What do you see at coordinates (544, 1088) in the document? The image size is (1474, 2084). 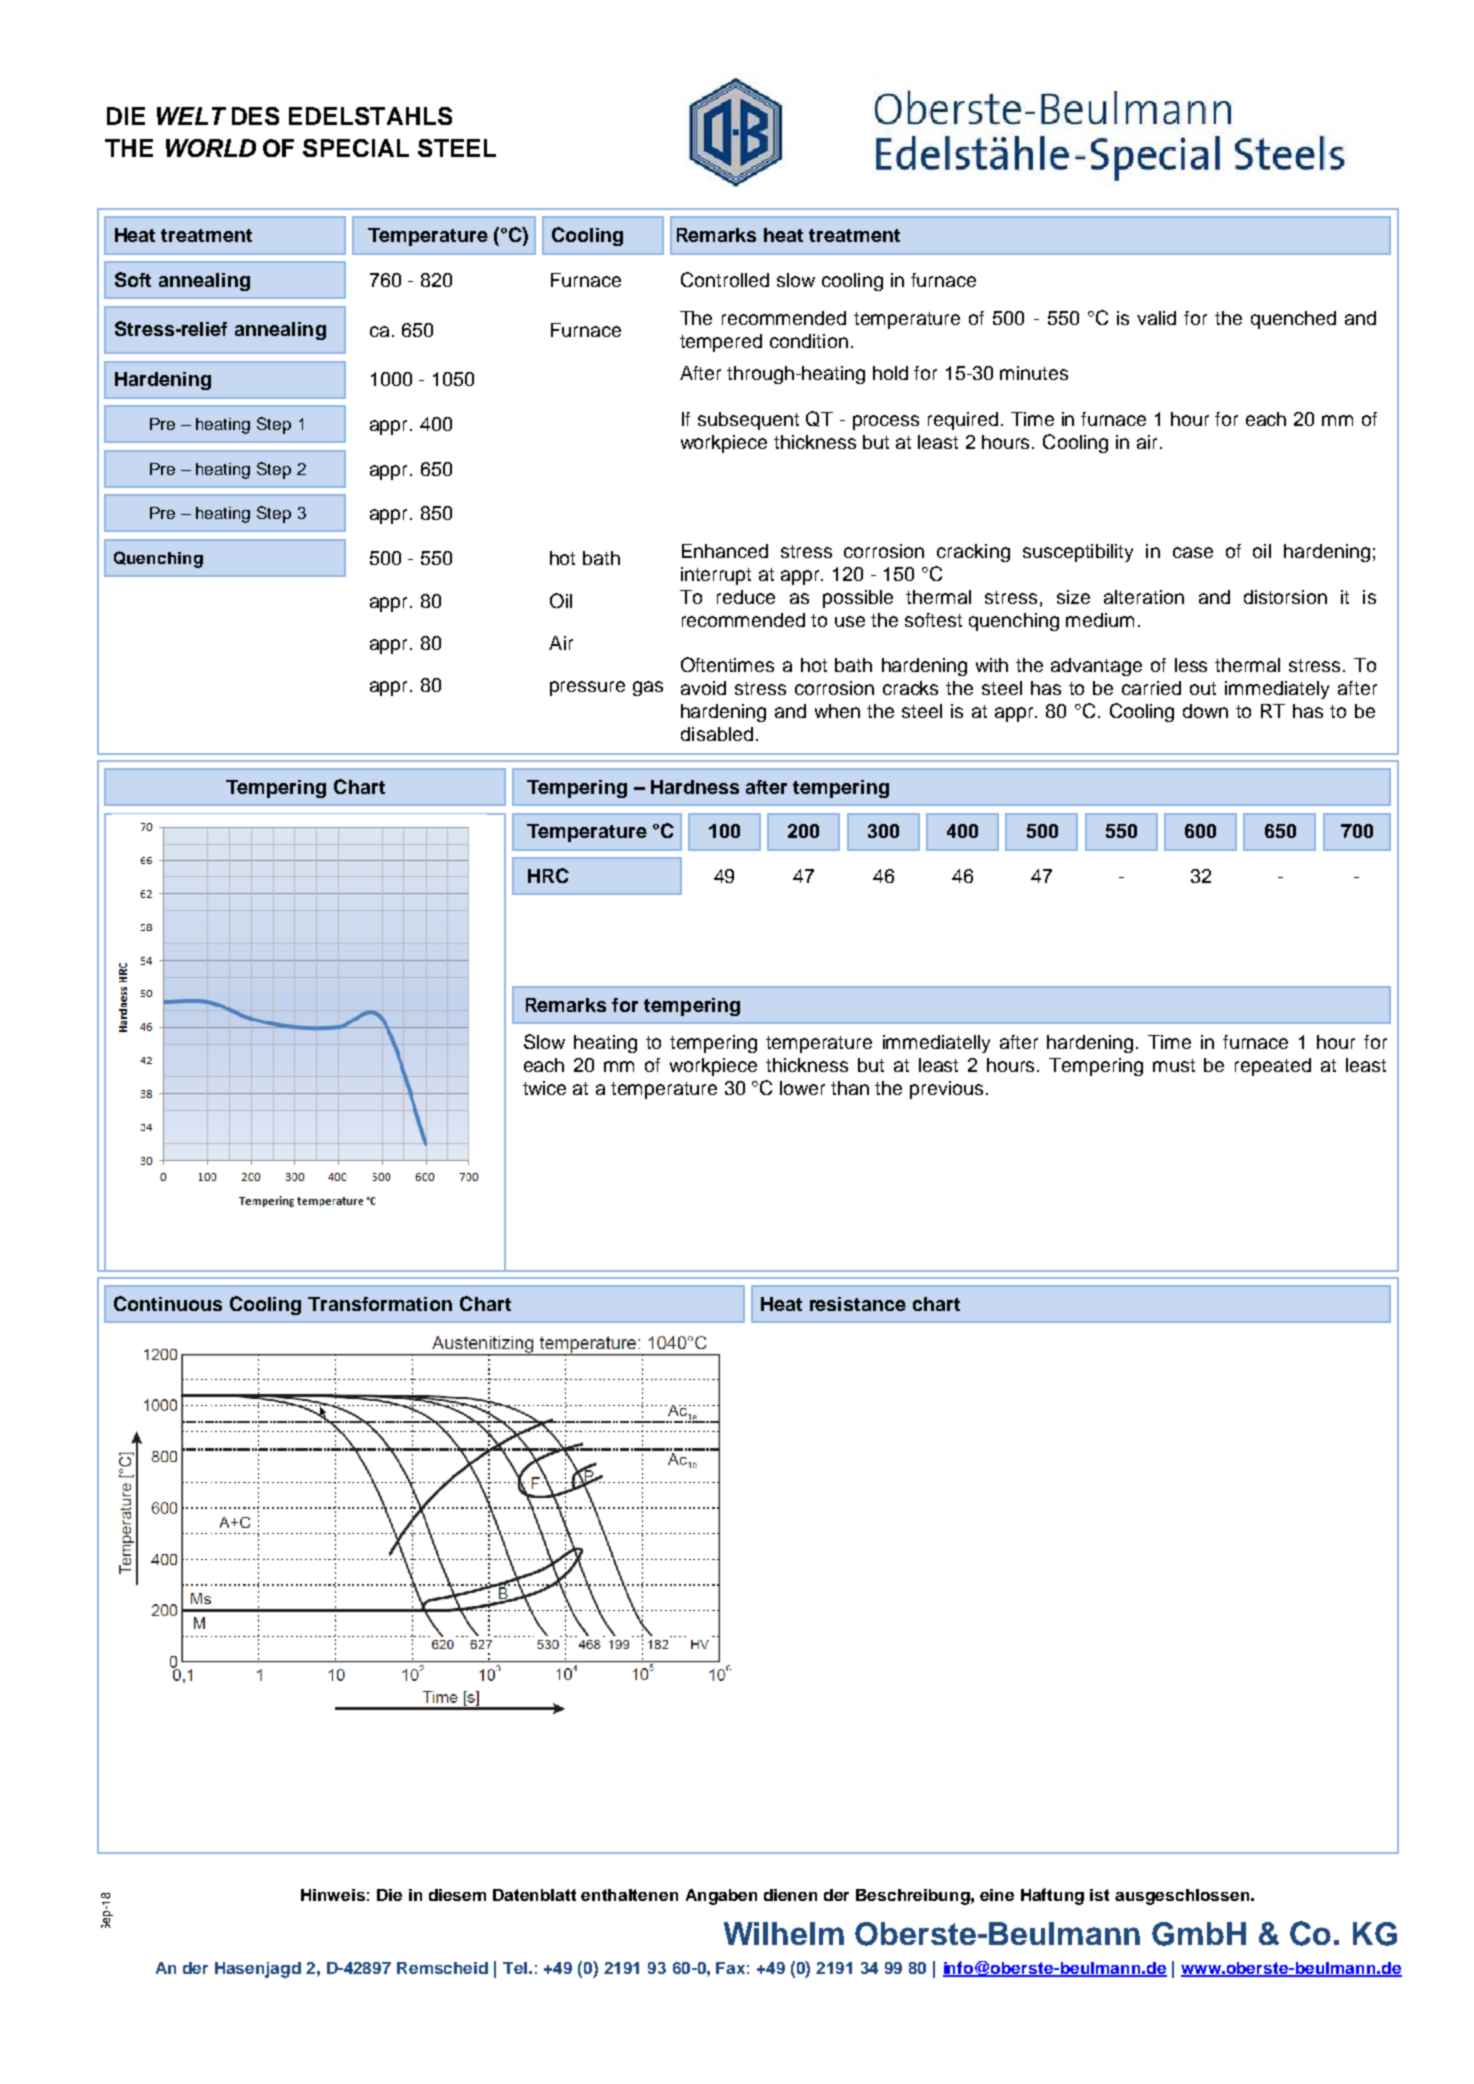 I see `twice` at bounding box center [544, 1088].
